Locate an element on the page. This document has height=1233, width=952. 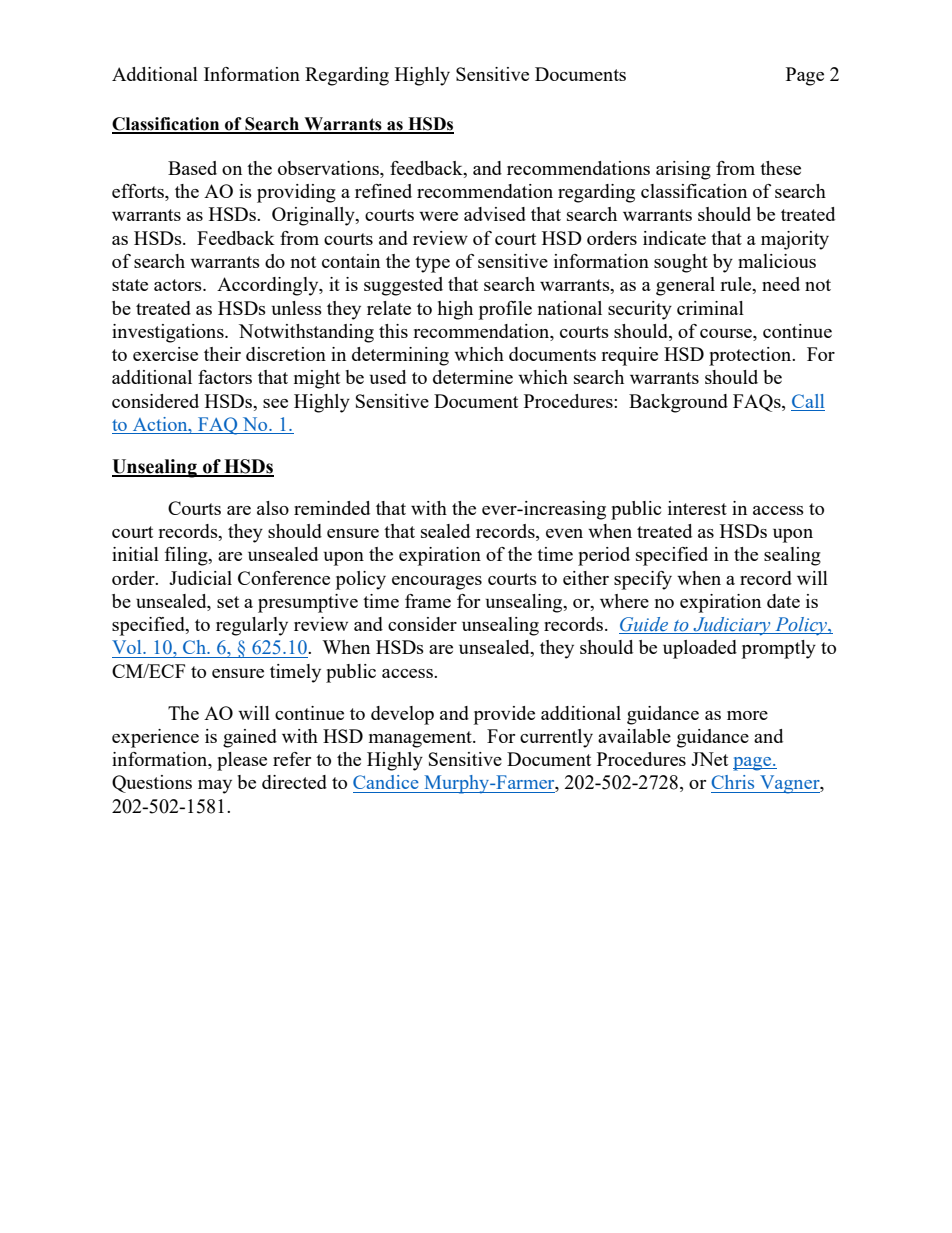
frame is located at coordinates (428, 601).
